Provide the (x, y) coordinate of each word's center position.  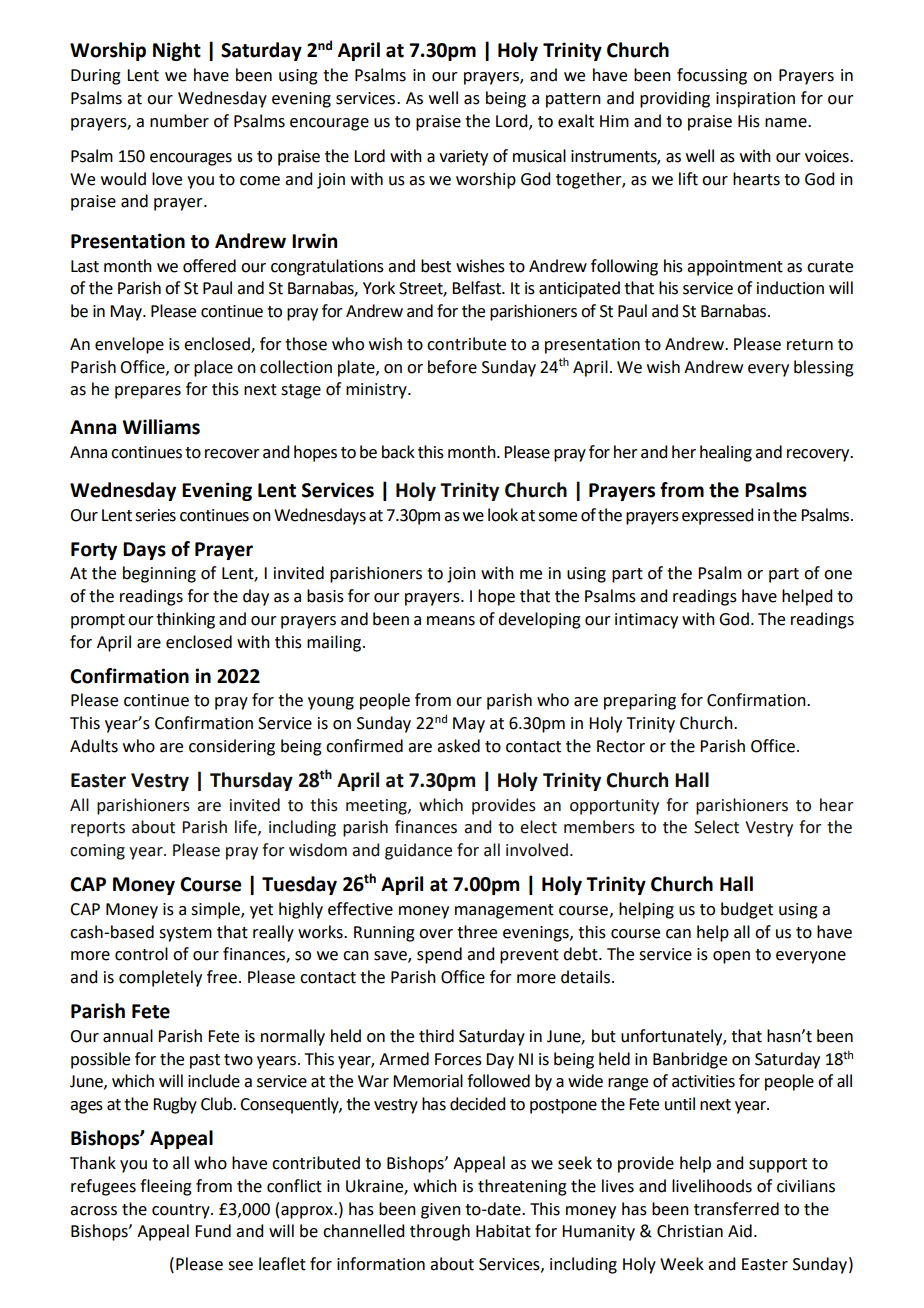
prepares (148, 392)
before (452, 367)
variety (463, 158)
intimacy (646, 621)
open (731, 957)
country (182, 1211)
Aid (740, 1231)
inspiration (755, 100)
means (451, 621)
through (440, 1232)
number (179, 121)
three (477, 932)
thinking (185, 620)
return (810, 345)
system (185, 934)
